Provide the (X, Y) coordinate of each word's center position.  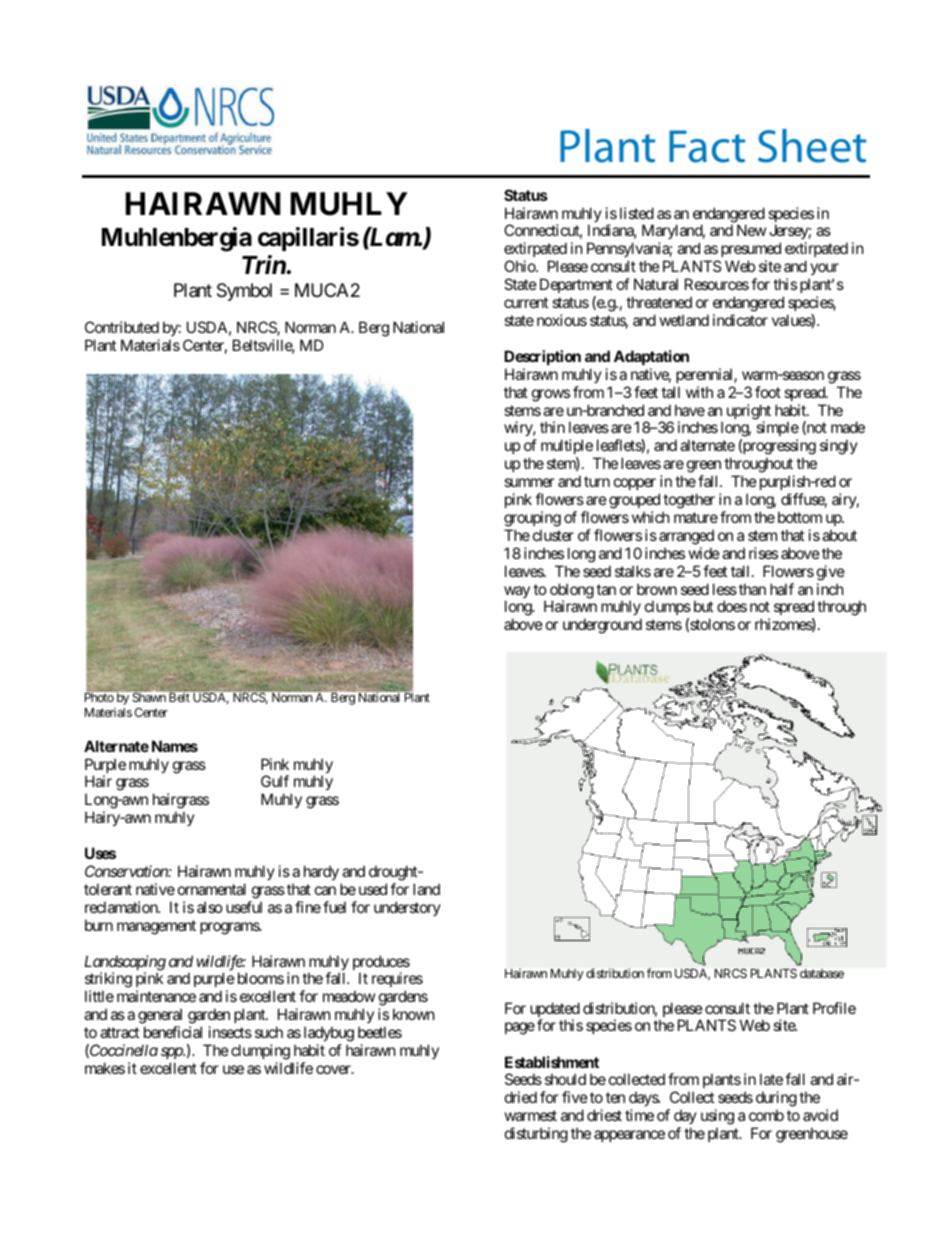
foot (768, 392)
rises (763, 553)
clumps (668, 609)
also (210, 907)
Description (542, 357)
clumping (260, 1052)
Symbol (244, 292)
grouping (532, 519)
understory (407, 908)
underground (602, 626)
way (517, 593)
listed (637, 213)
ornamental (212, 889)
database (822, 973)
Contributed (122, 327)
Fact (707, 146)
